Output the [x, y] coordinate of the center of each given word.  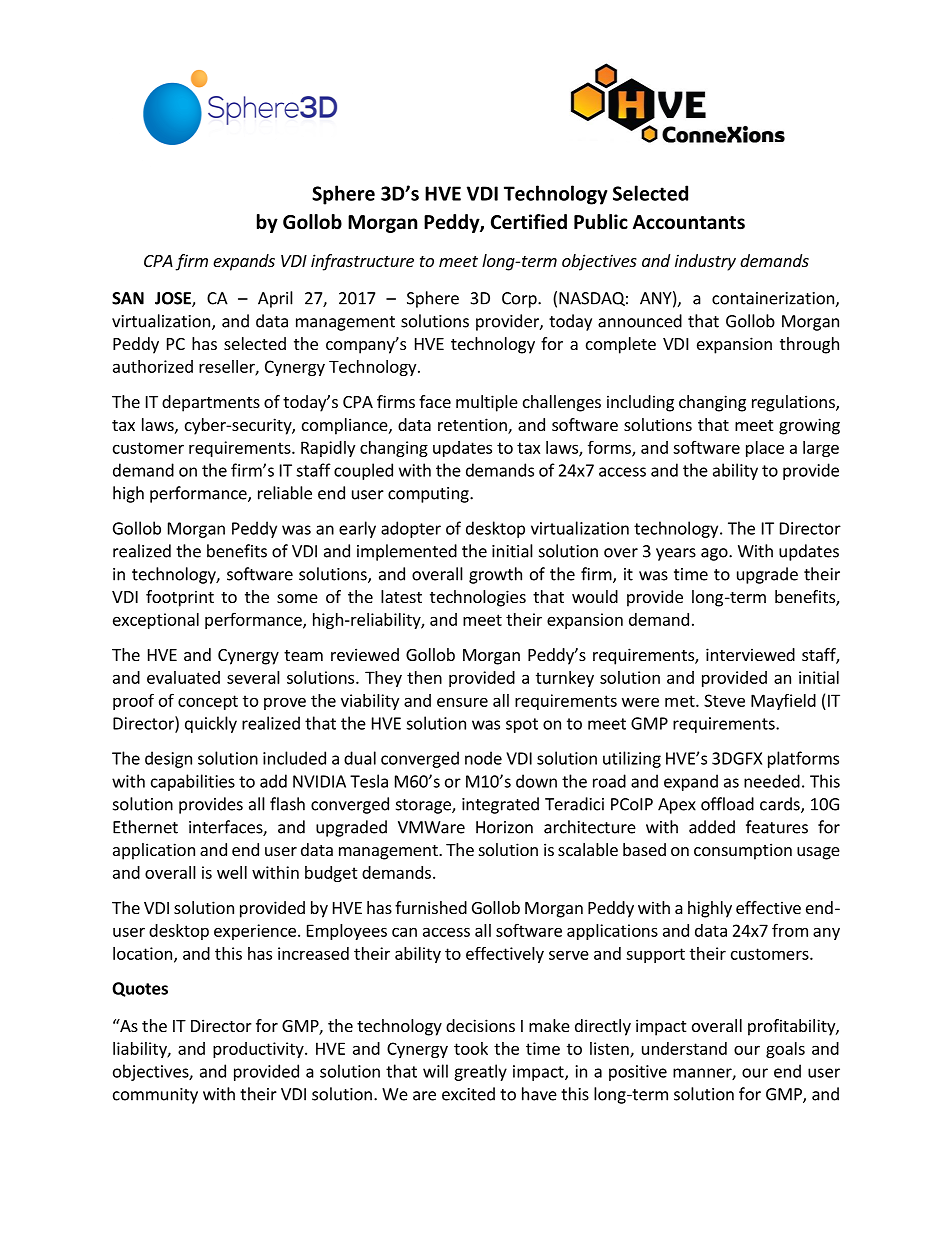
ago [715, 554]
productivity [259, 1050]
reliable [285, 493]
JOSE [174, 299]
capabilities [193, 782]
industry [705, 262]
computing [429, 495]
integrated [500, 805]
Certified [529, 222]
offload [727, 804]
